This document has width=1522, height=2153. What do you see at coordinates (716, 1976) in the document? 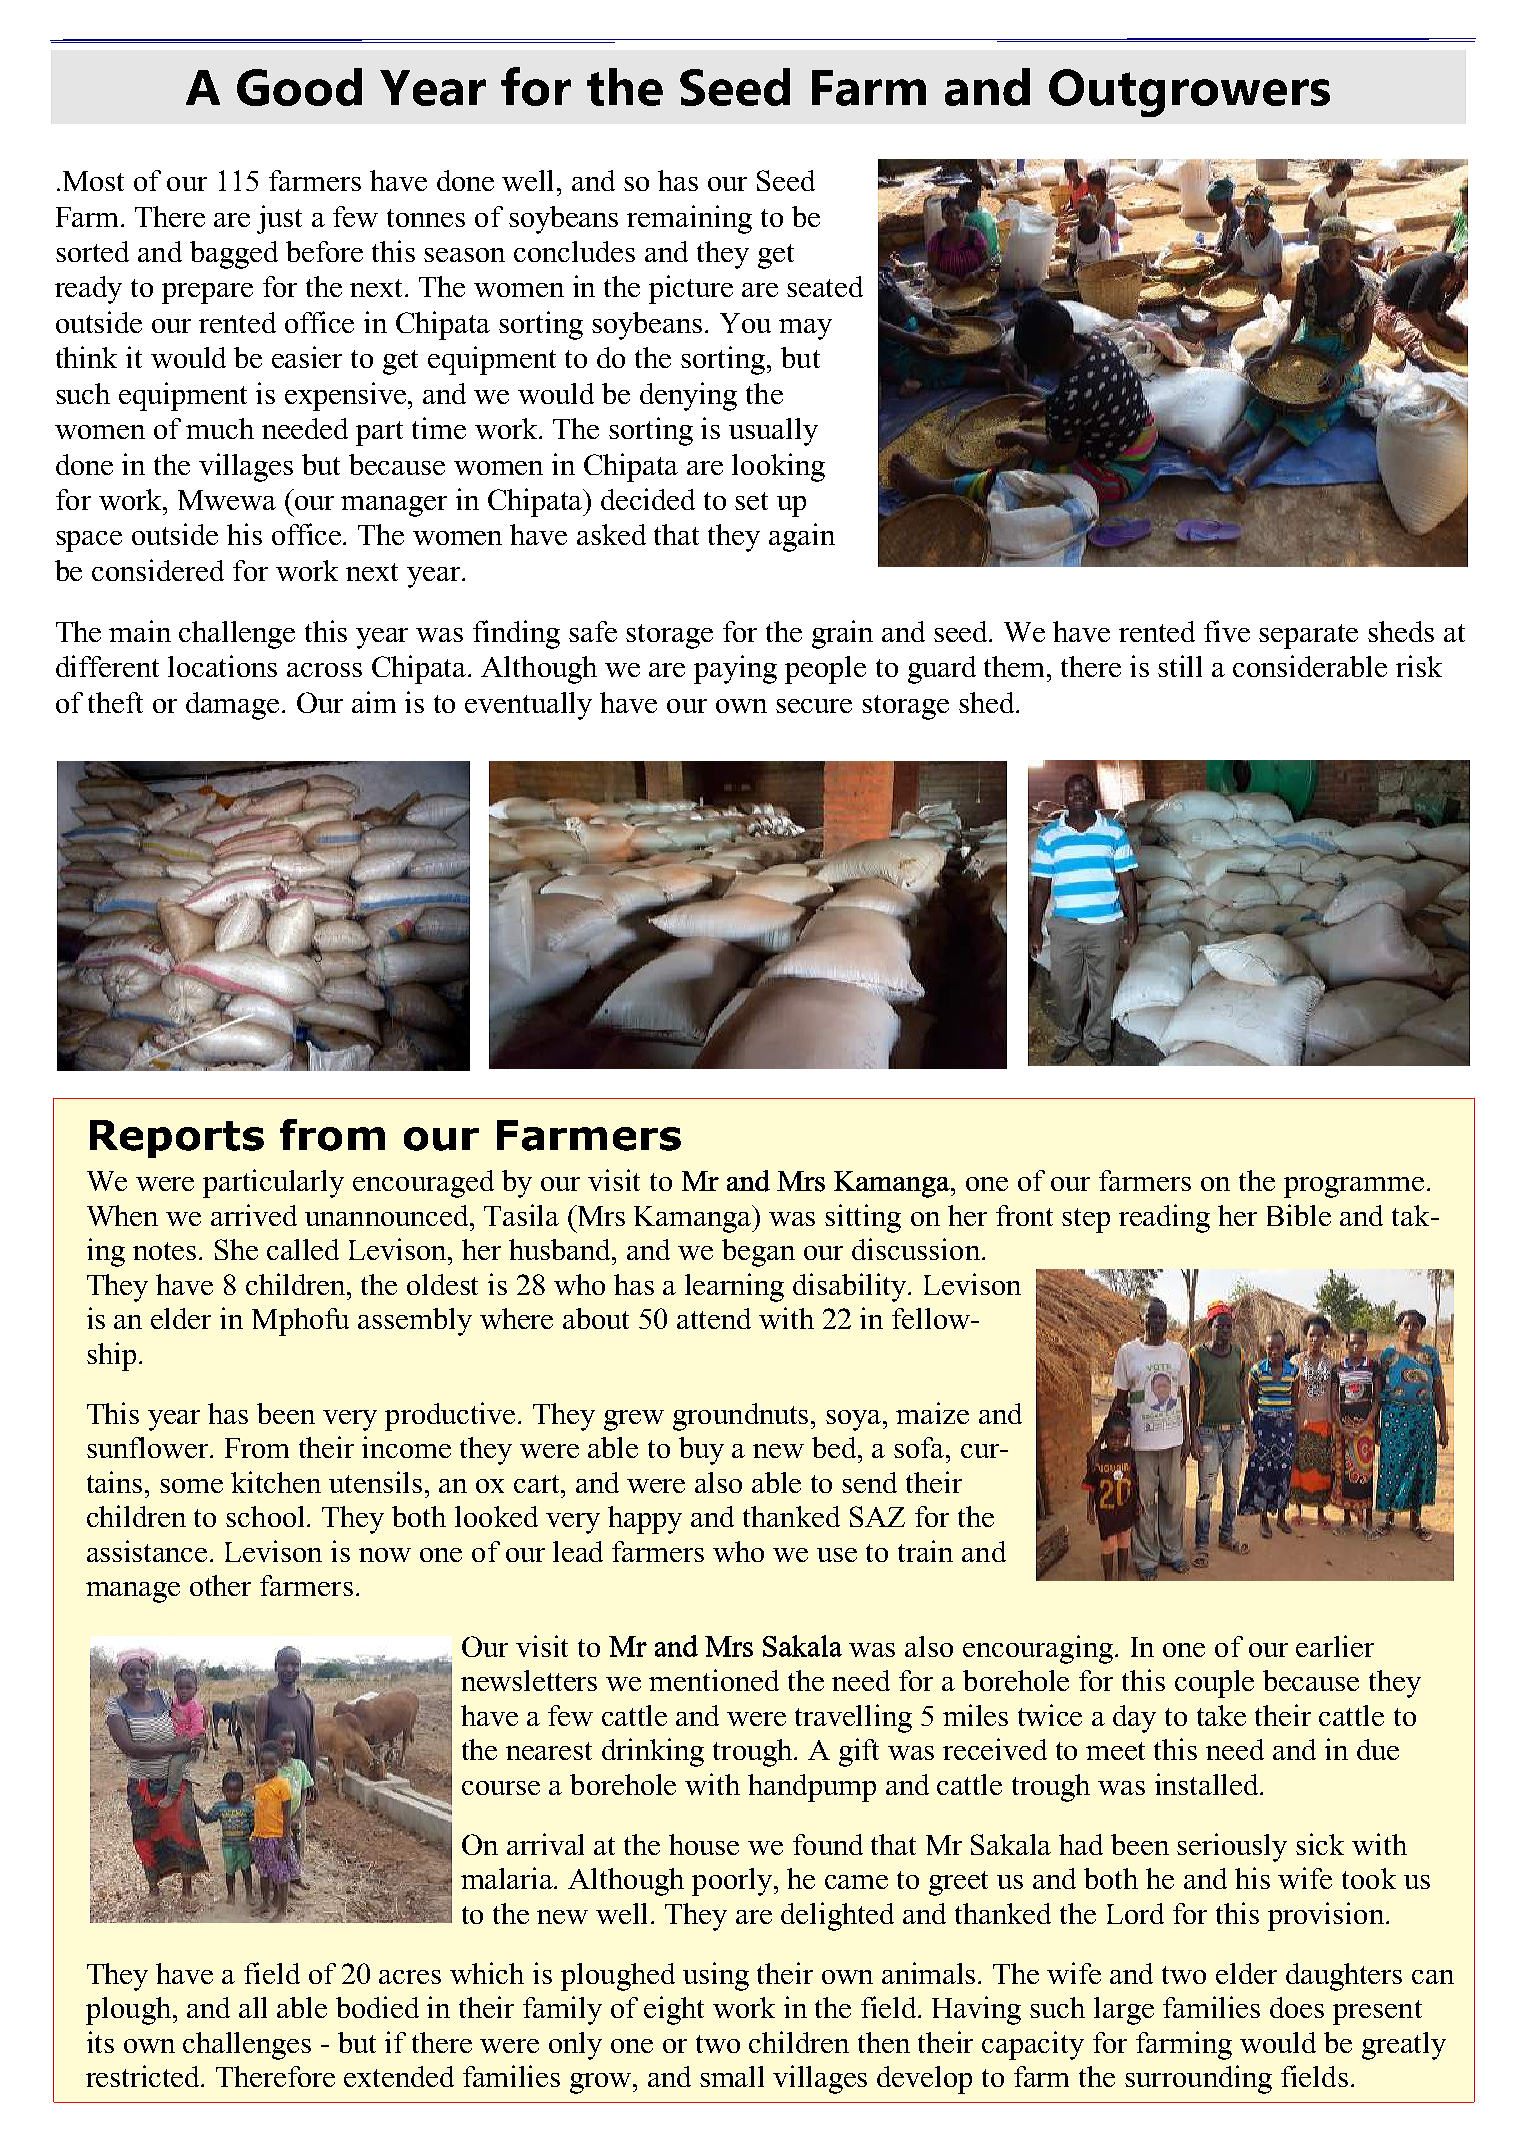
I see `using` at bounding box center [716, 1976].
